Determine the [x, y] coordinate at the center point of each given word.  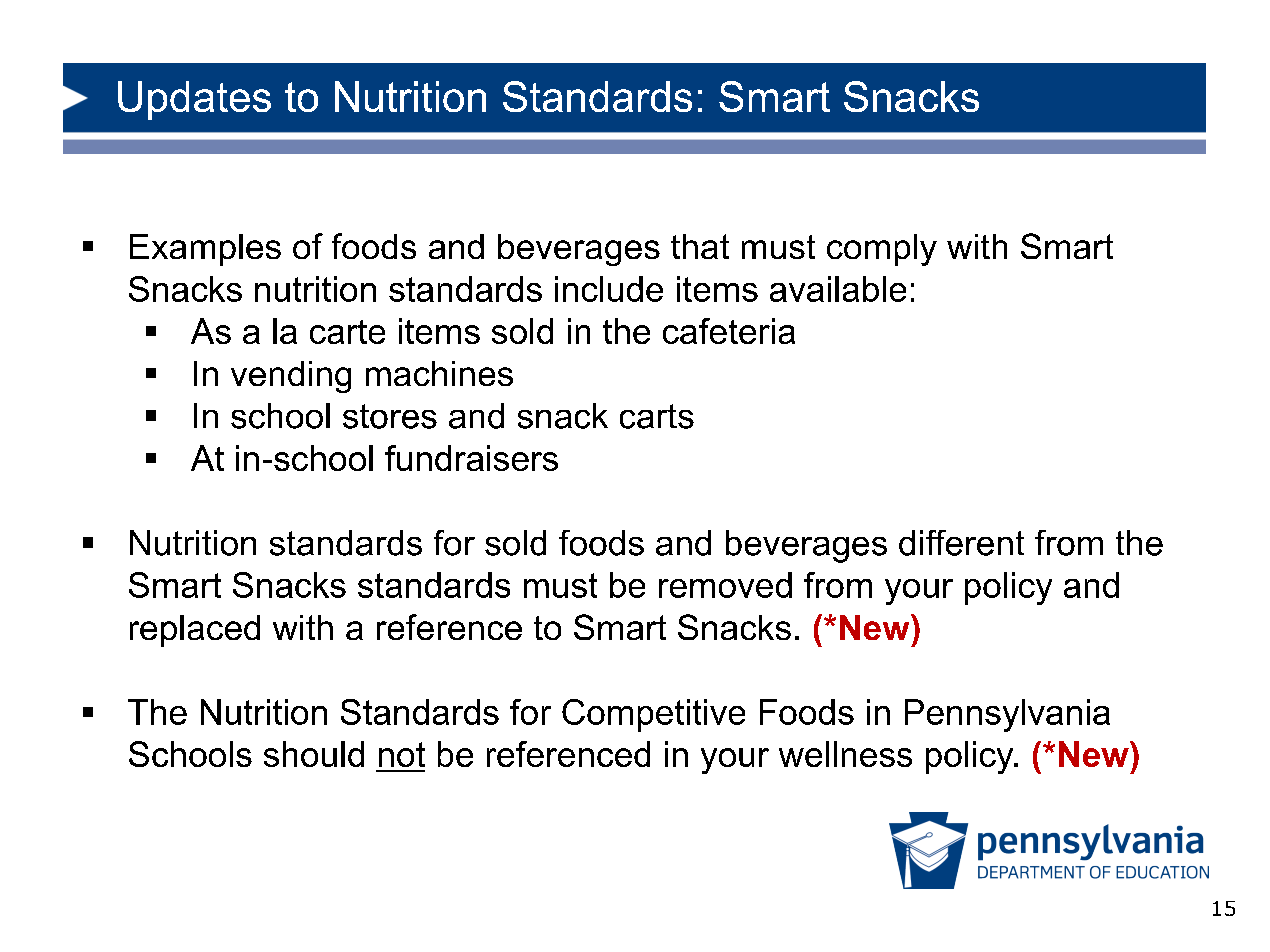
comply [882, 250]
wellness [845, 754]
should [314, 754]
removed [725, 585]
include [609, 289]
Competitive [653, 715]
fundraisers [471, 458]
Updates [194, 100]
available [838, 289]
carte [347, 332]
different [961, 543]
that [700, 246]
